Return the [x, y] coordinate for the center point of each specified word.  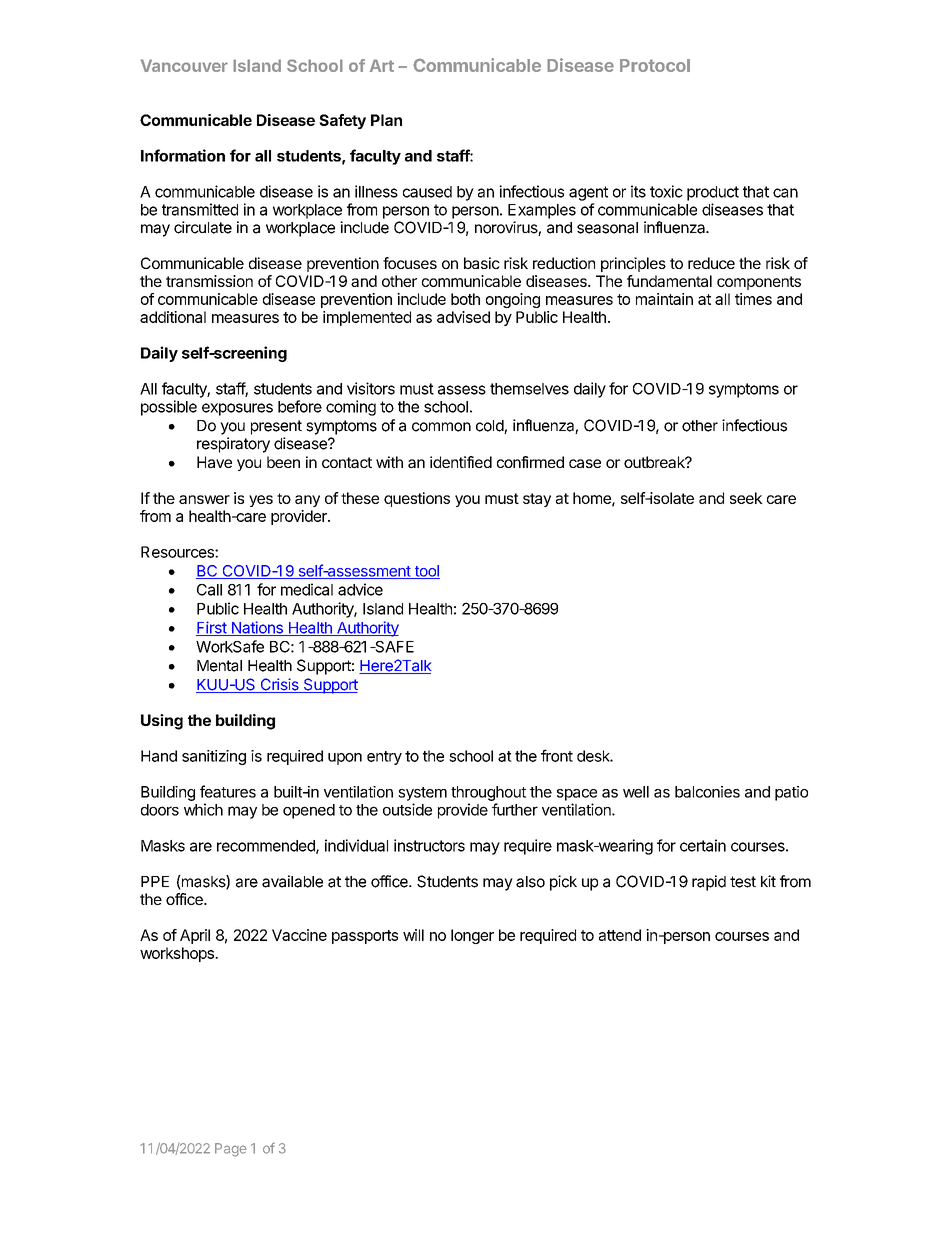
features [228, 791]
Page [231, 1150]
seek [746, 498]
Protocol [655, 65]
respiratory [233, 445]
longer [472, 936]
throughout [488, 793]
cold [490, 427]
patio [791, 793]
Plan [386, 120]
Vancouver [184, 65]
